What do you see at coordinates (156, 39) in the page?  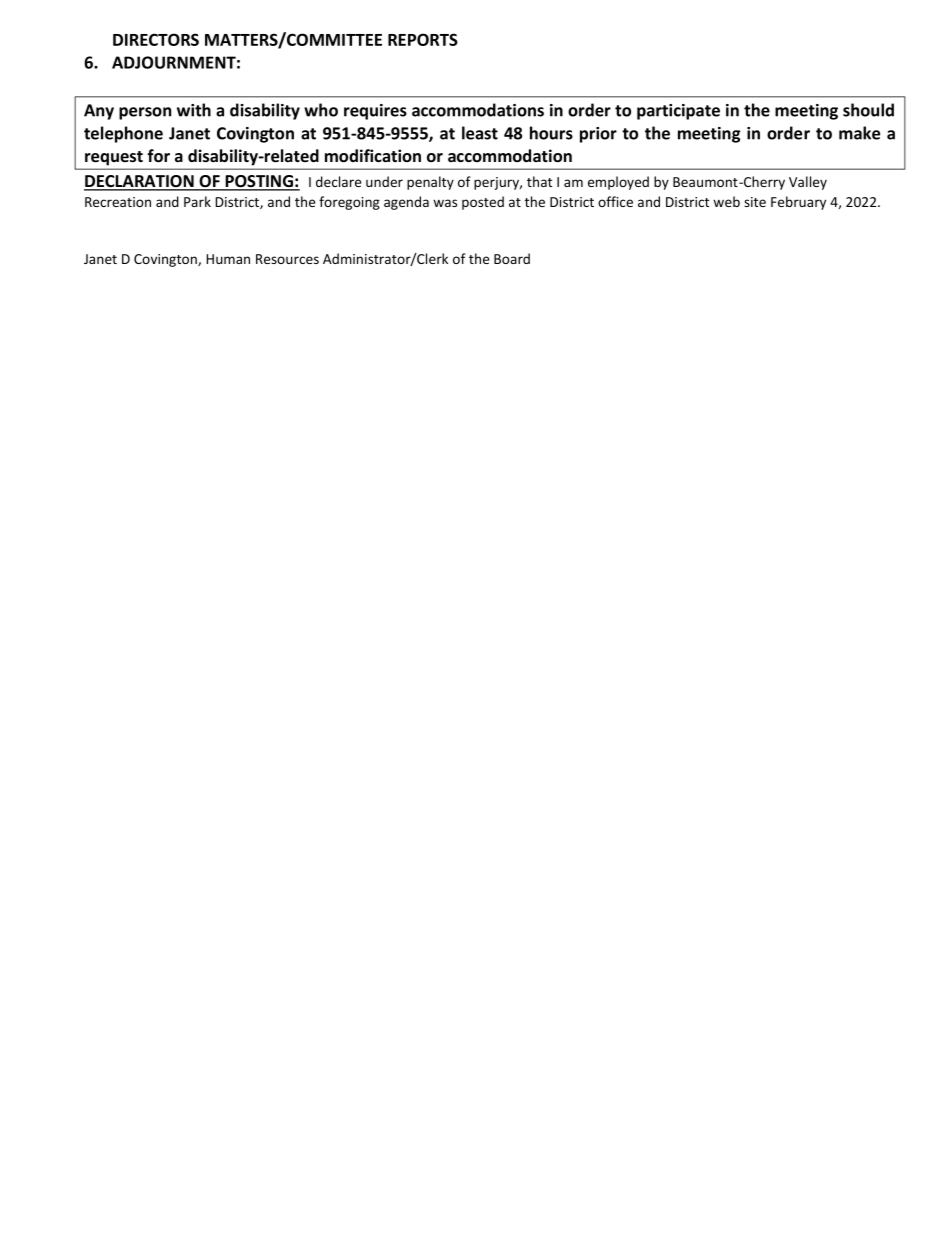 I see `DIRECTORS` at bounding box center [156, 39].
